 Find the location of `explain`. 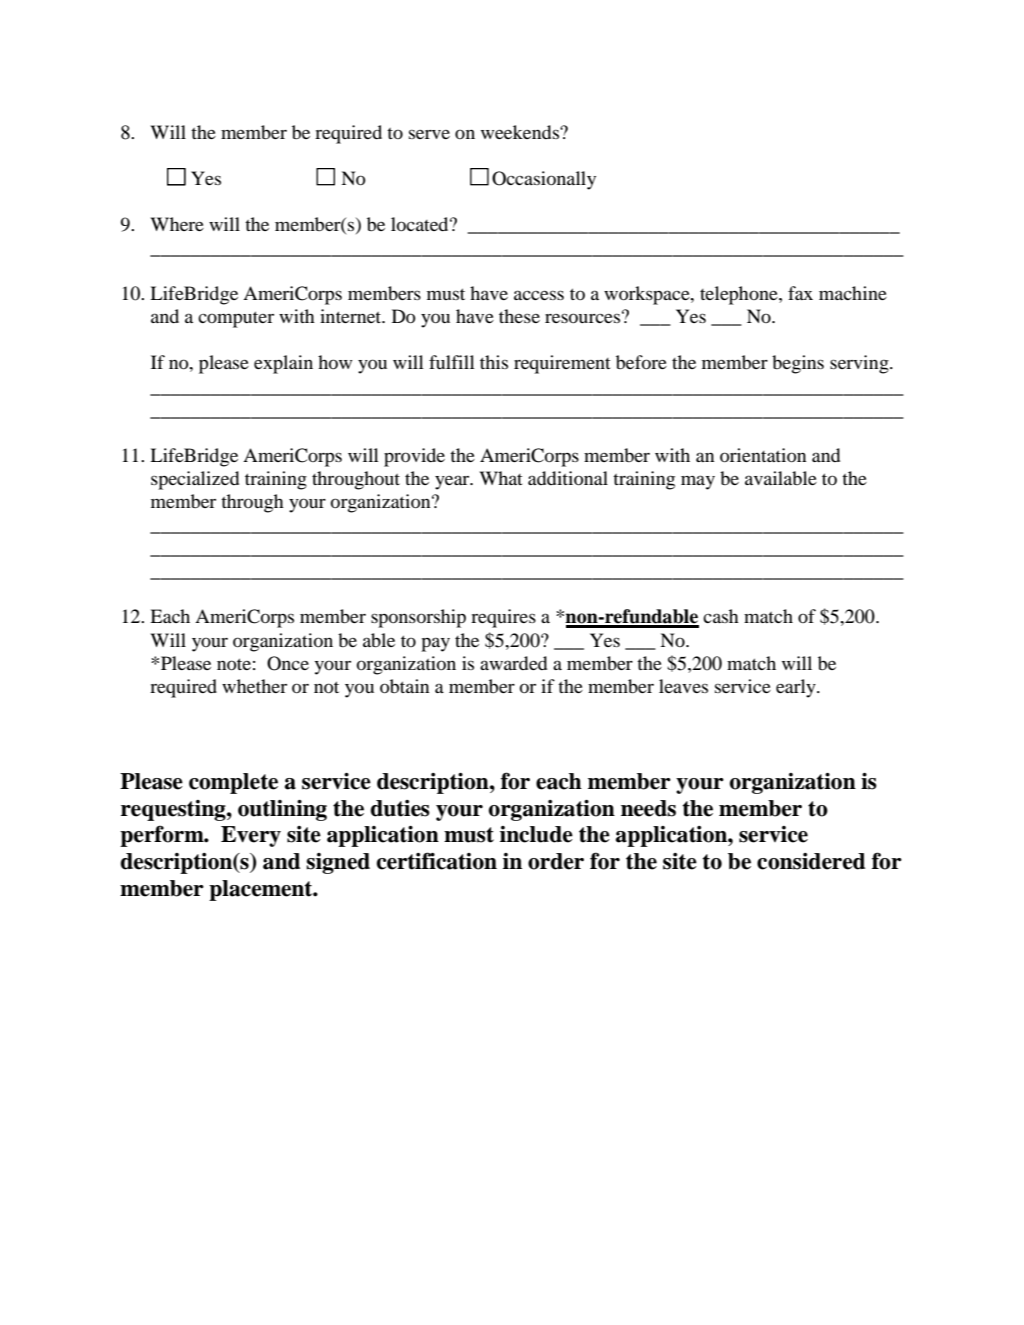

explain is located at coordinates (283, 364).
